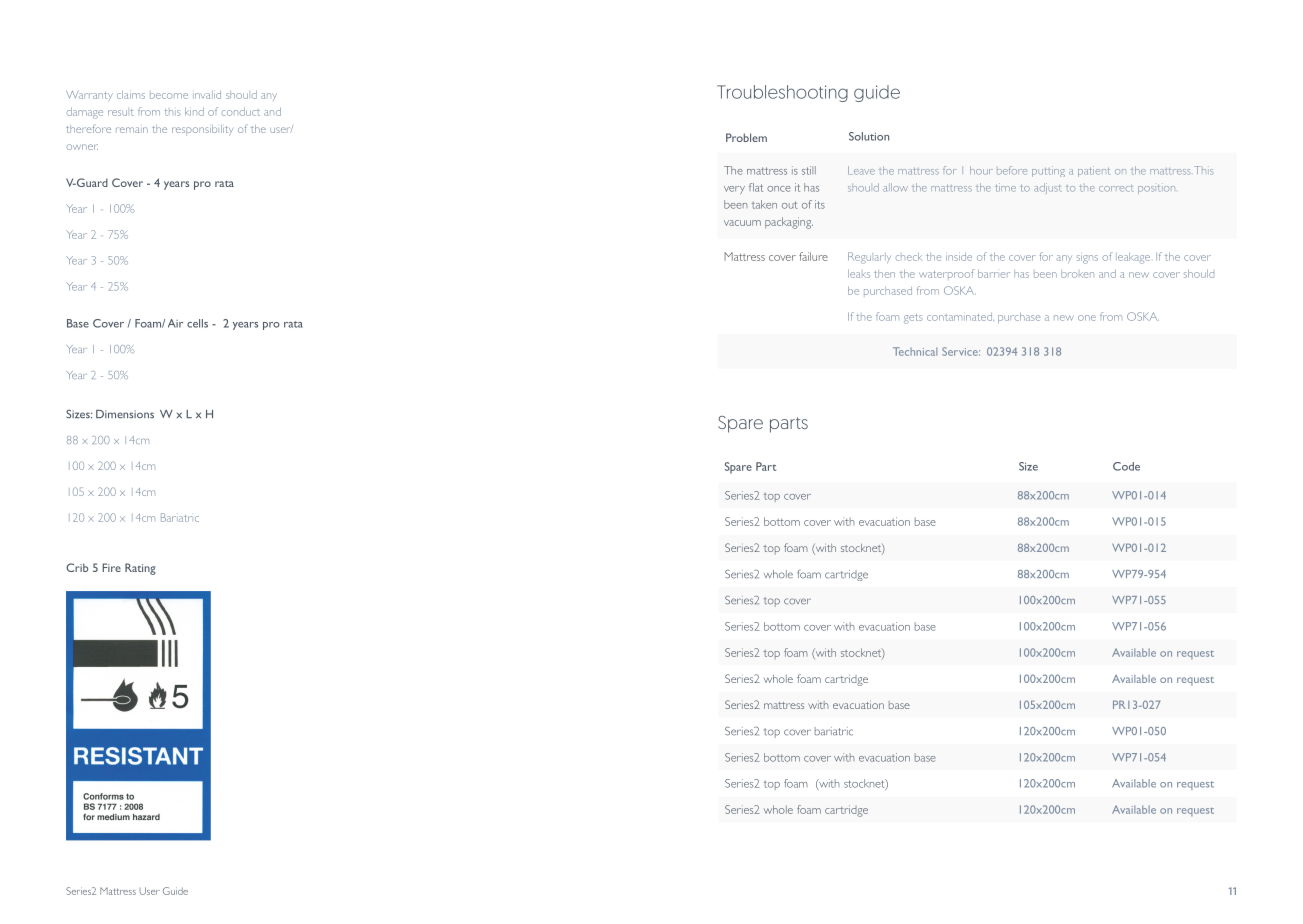  What do you see at coordinates (1087, 318) in the image?
I see `one` at bounding box center [1087, 318].
